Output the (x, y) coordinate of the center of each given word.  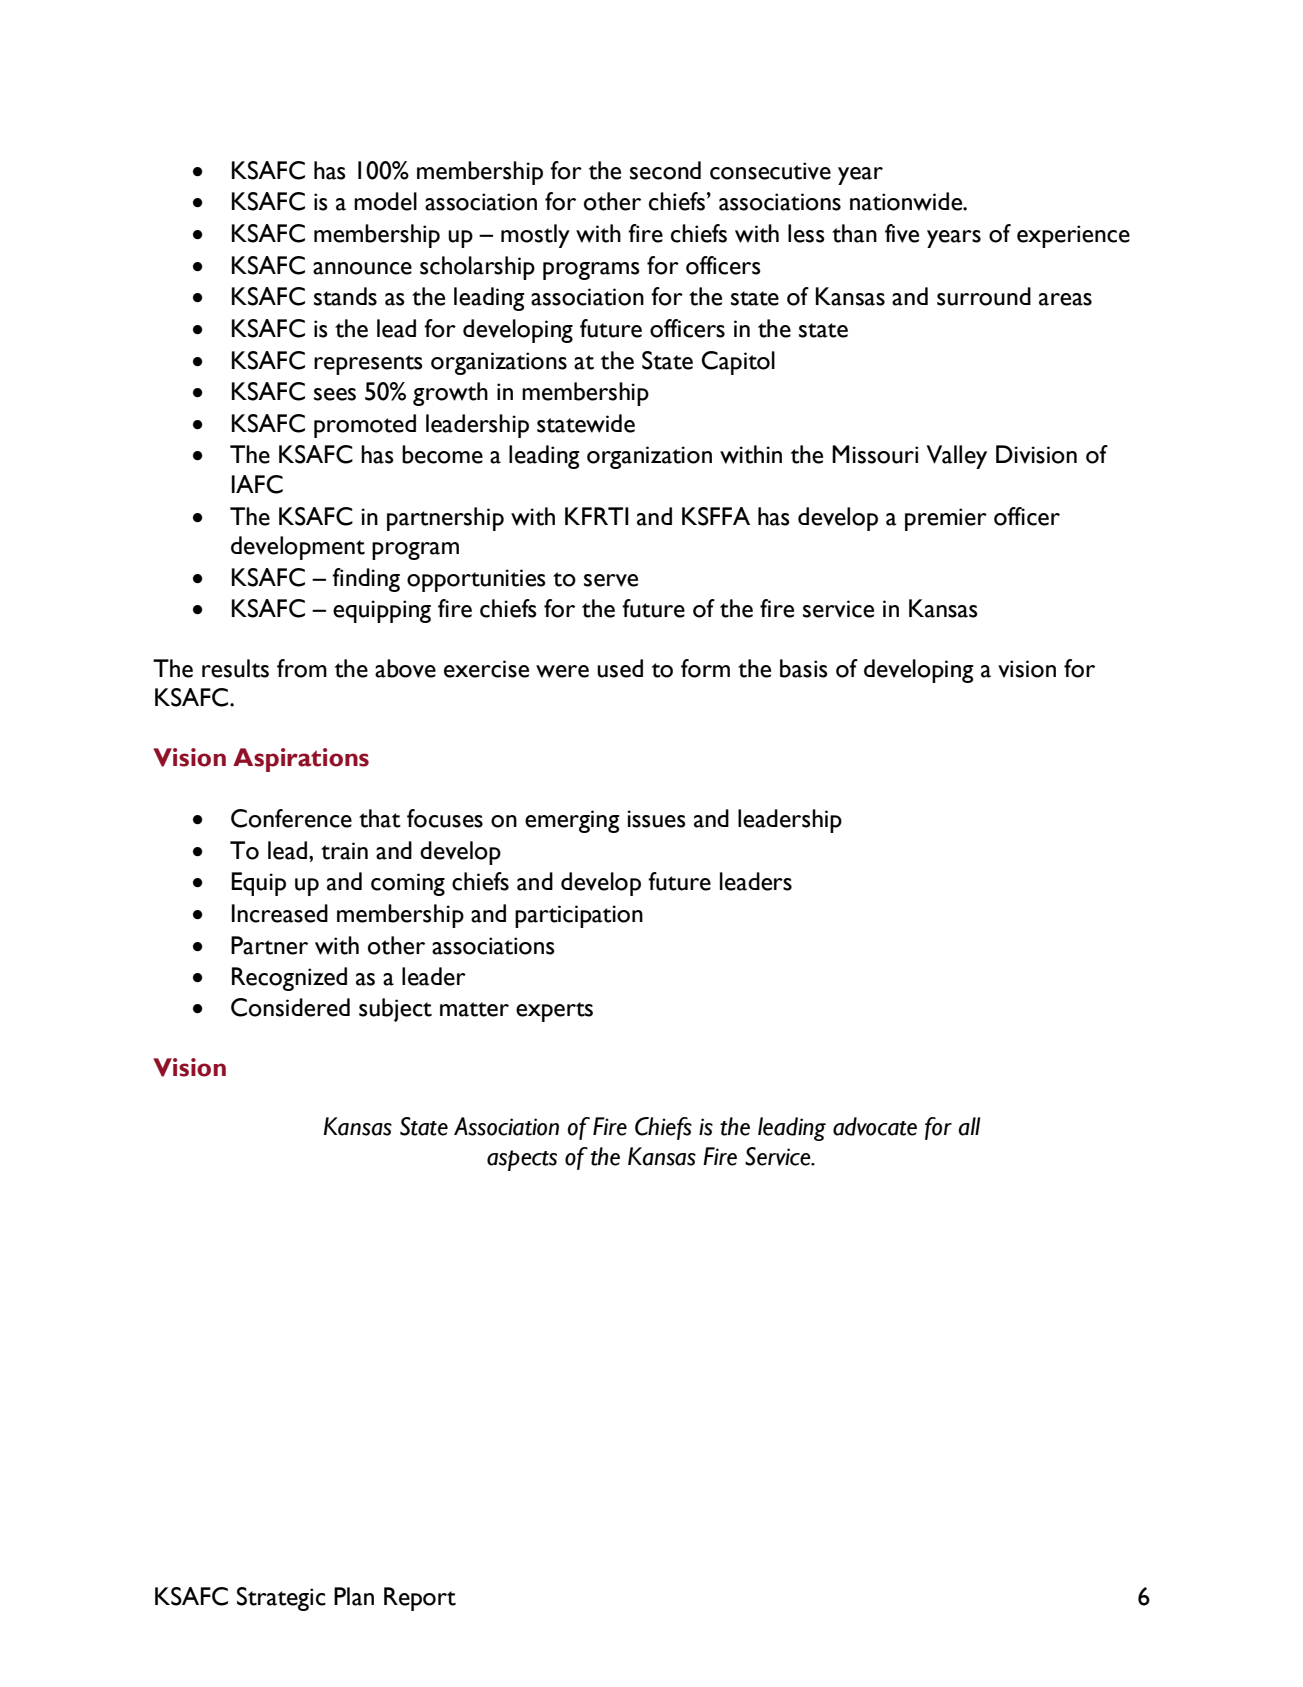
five (902, 233)
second (665, 170)
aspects (522, 1160)
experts (554, 1012)
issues (656, 819)
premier (946, 519)
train (344, 851)
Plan (354, 1596)
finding (366, 580)
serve (611, 580)
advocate (875, 1126)
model (385, 201)
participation (579, 916)
